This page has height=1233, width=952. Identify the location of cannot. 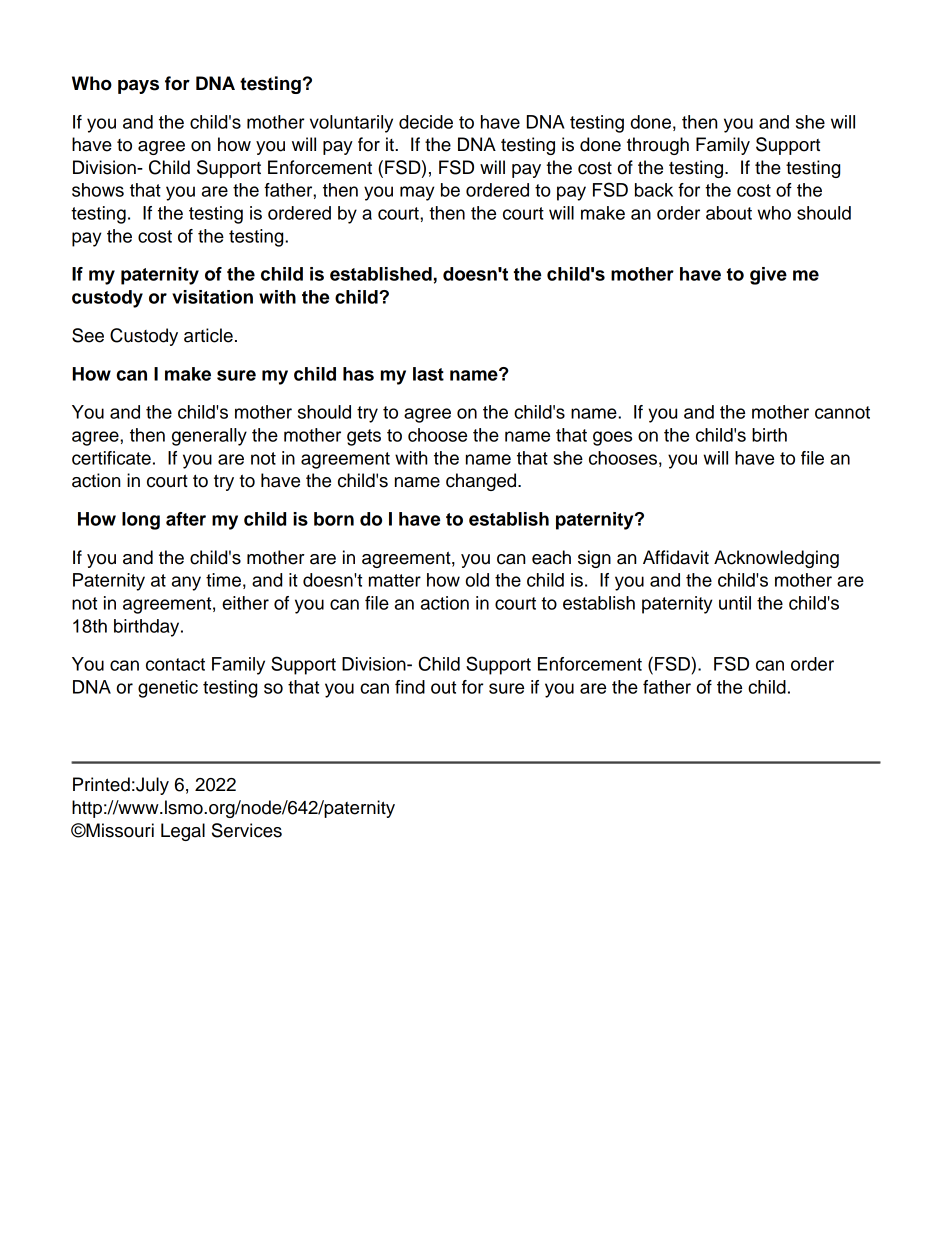
(842, 412).
